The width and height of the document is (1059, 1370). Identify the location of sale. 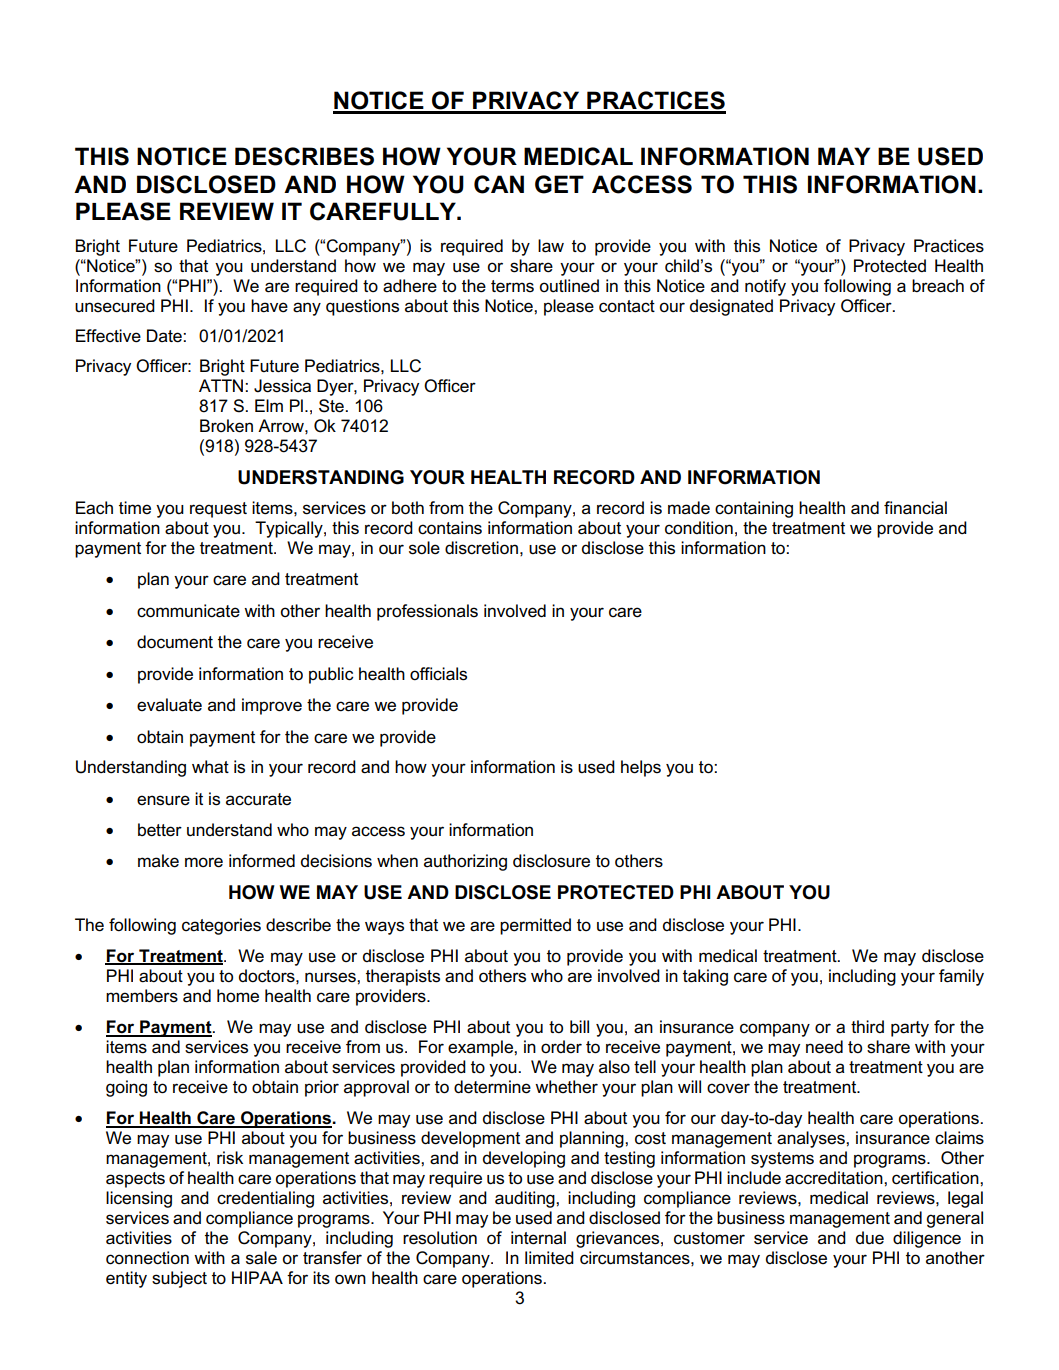
(261, 1258).
